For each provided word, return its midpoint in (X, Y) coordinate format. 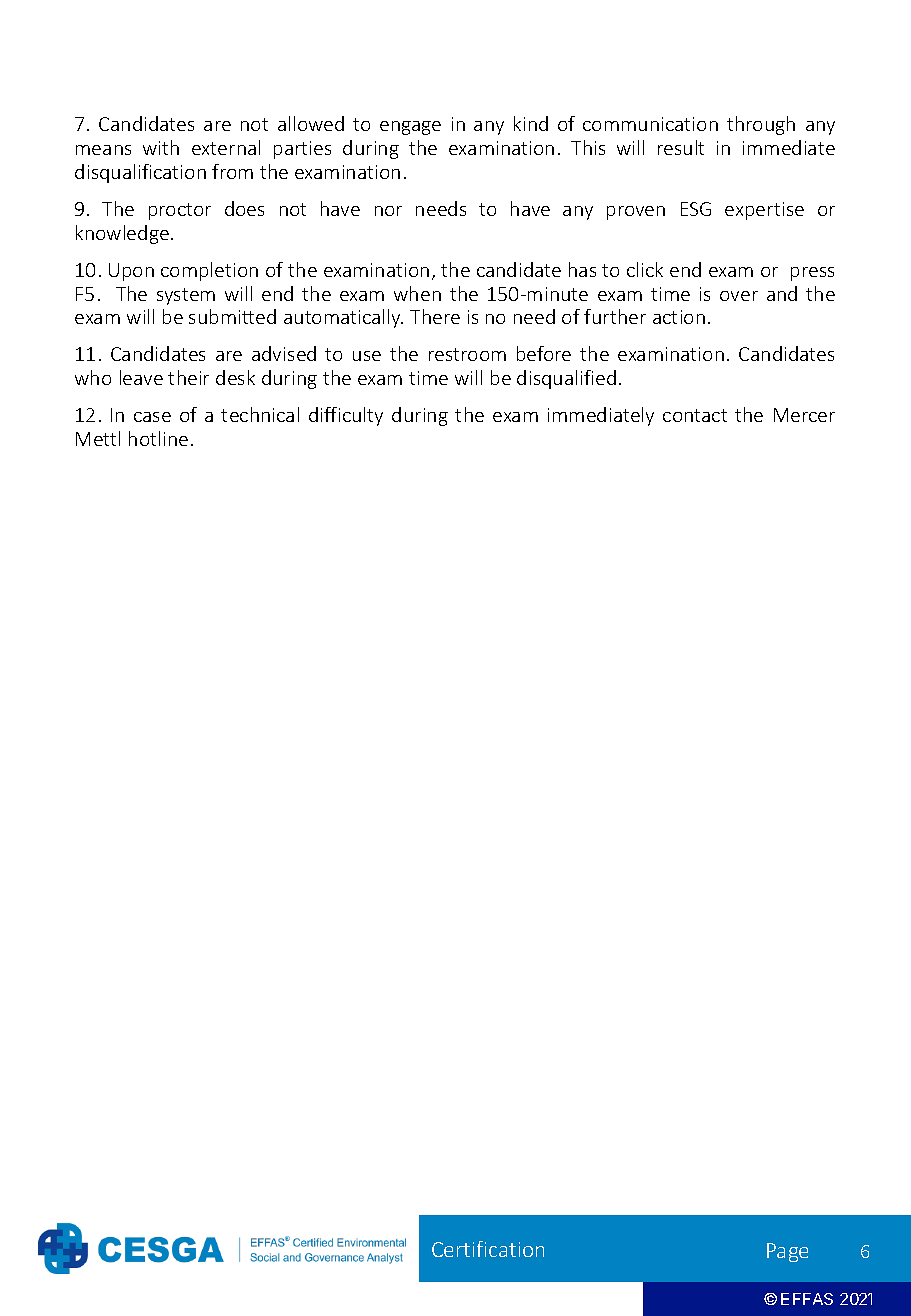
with (161, 147)
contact (695, 415)
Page (787, 1252)
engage (410, 128)
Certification (488, 1249)
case (152, 417)
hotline (158, 438)
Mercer (804, 415)
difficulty (346, 416)
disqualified (566, 379)
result (681, 147)
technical (260, 414)
